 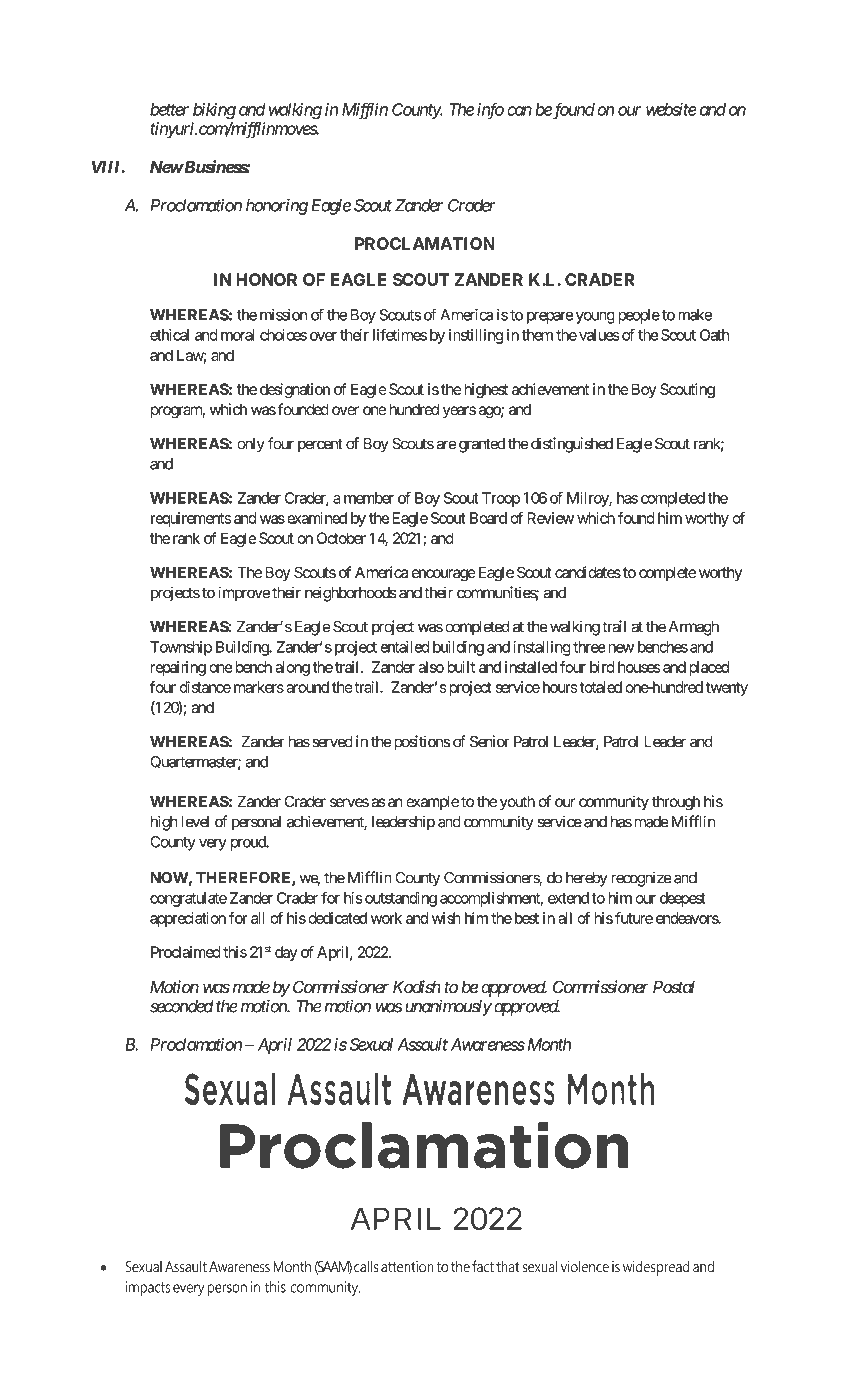 What do you see at coordinates (169, 109) in the screenshot?
I see `better` at bounding box center [169, 109].
